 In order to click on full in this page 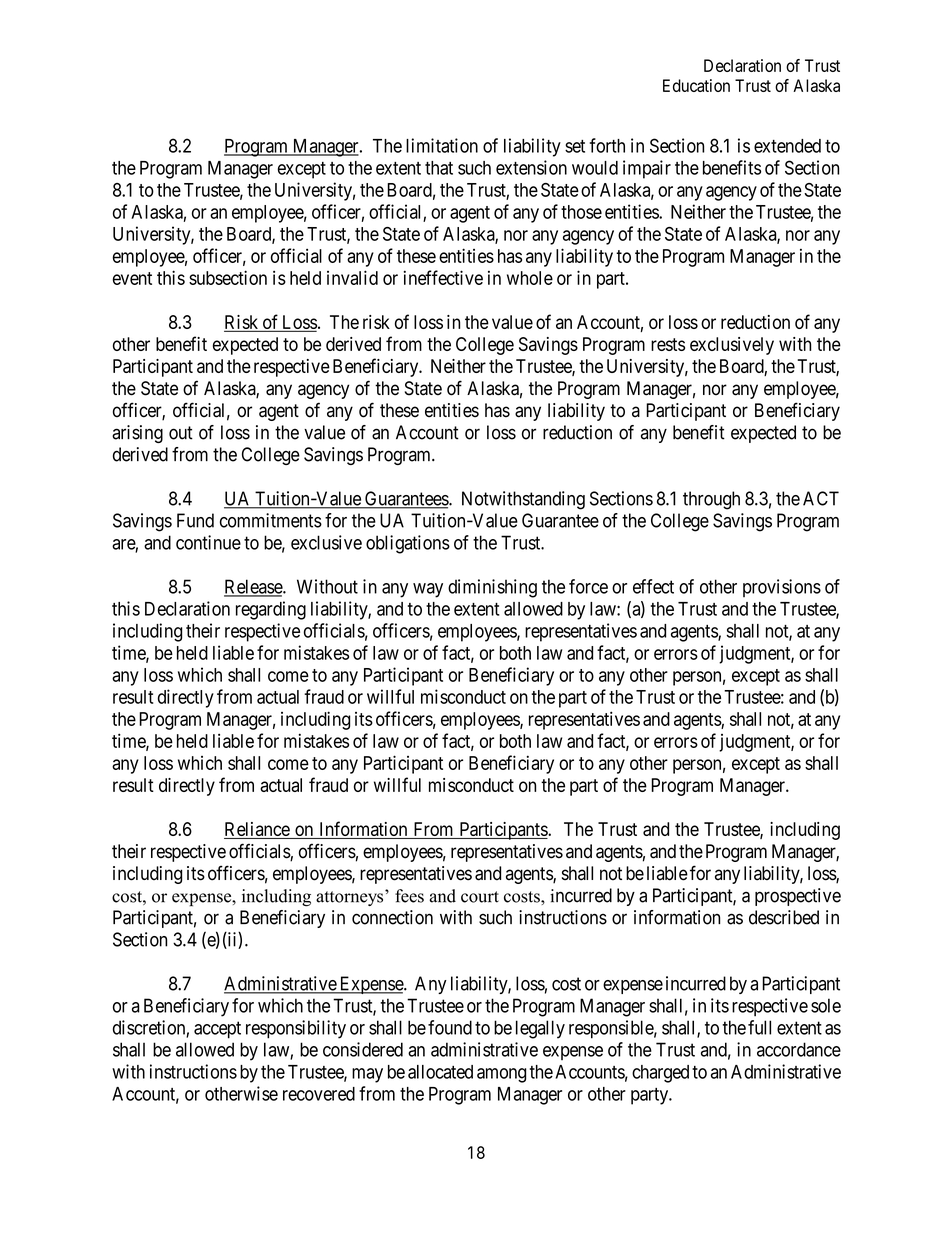, I will do `click(759, 1027)`.
